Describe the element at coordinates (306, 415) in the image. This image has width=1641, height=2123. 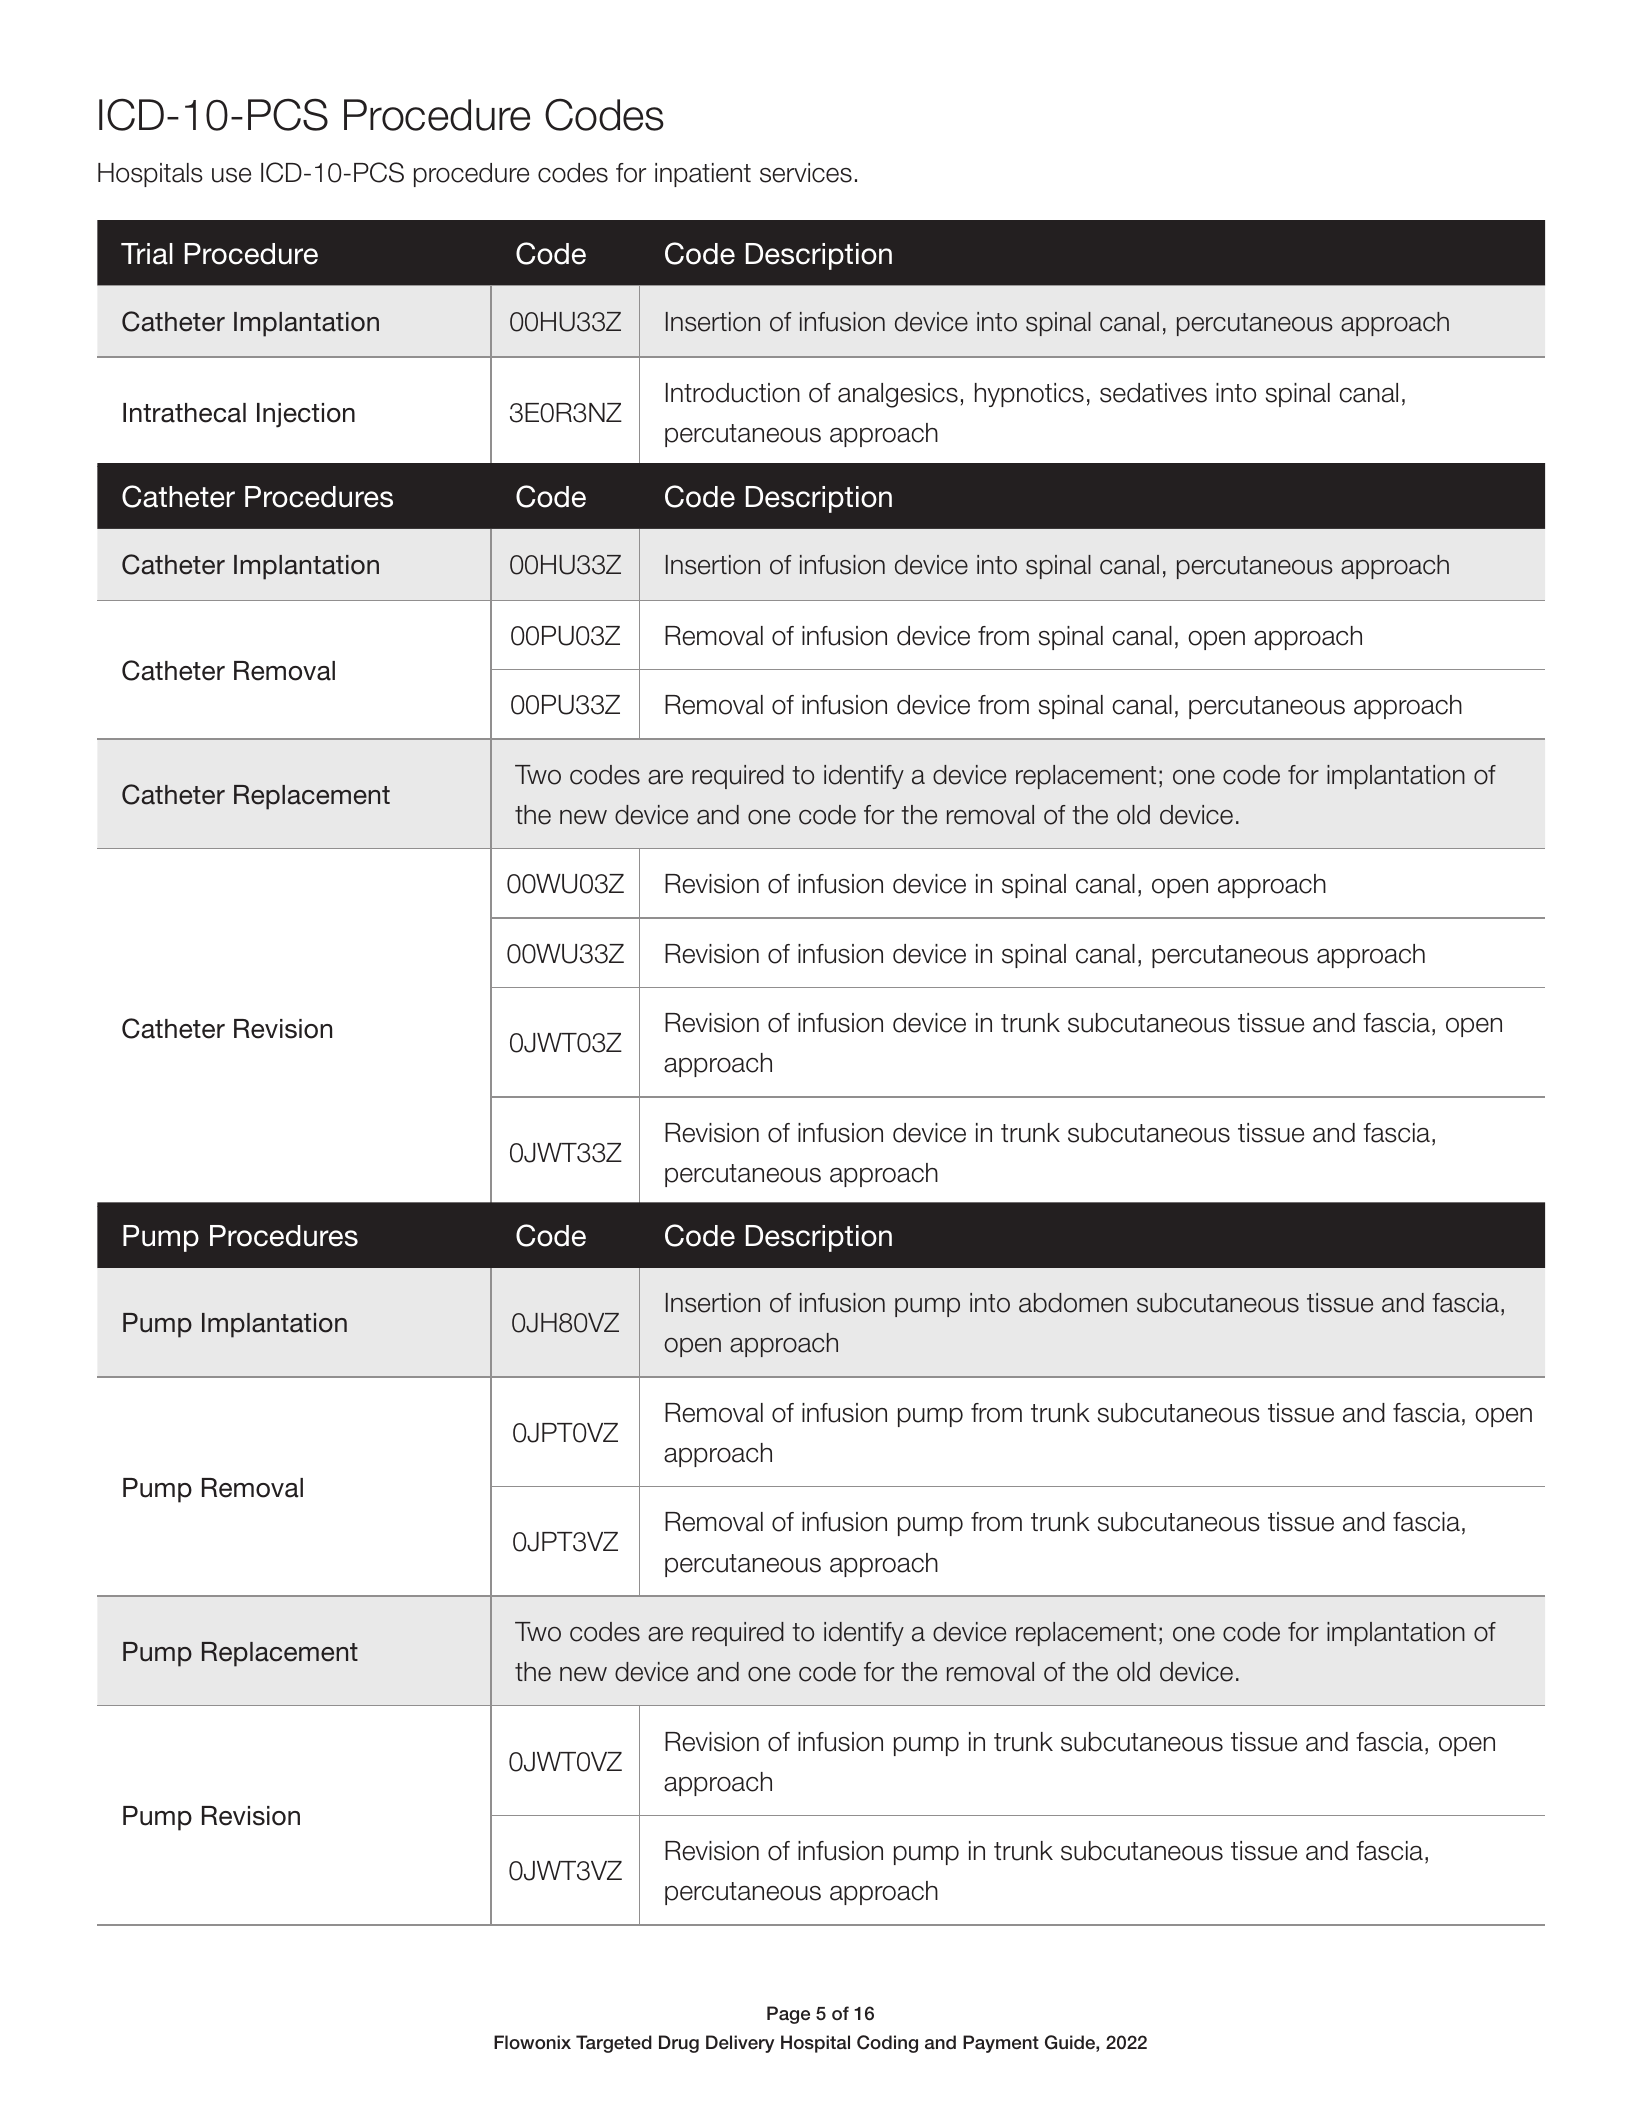
I see `Injection` at that location.
